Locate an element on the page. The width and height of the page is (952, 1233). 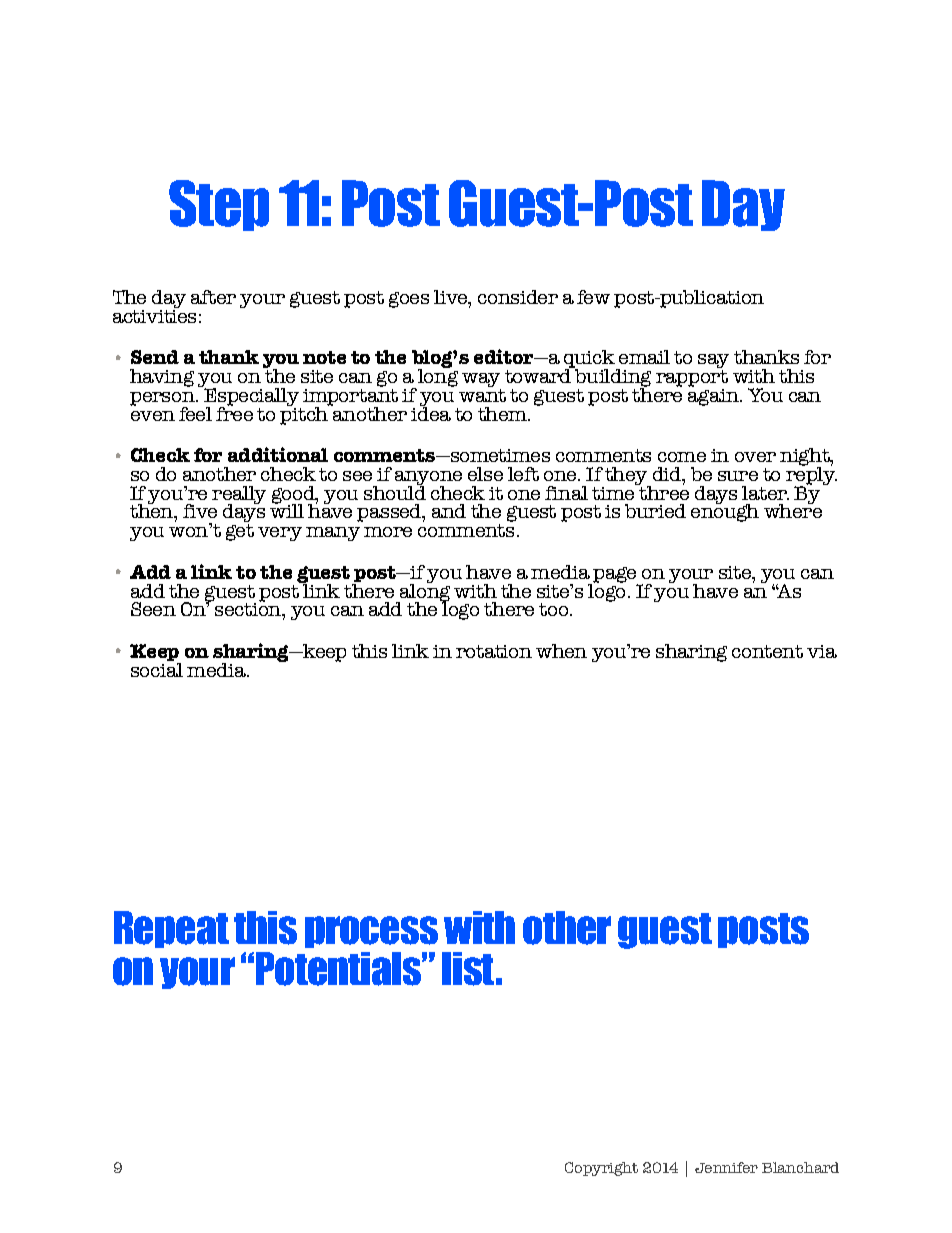
content is located at coordinates (767, 651).
